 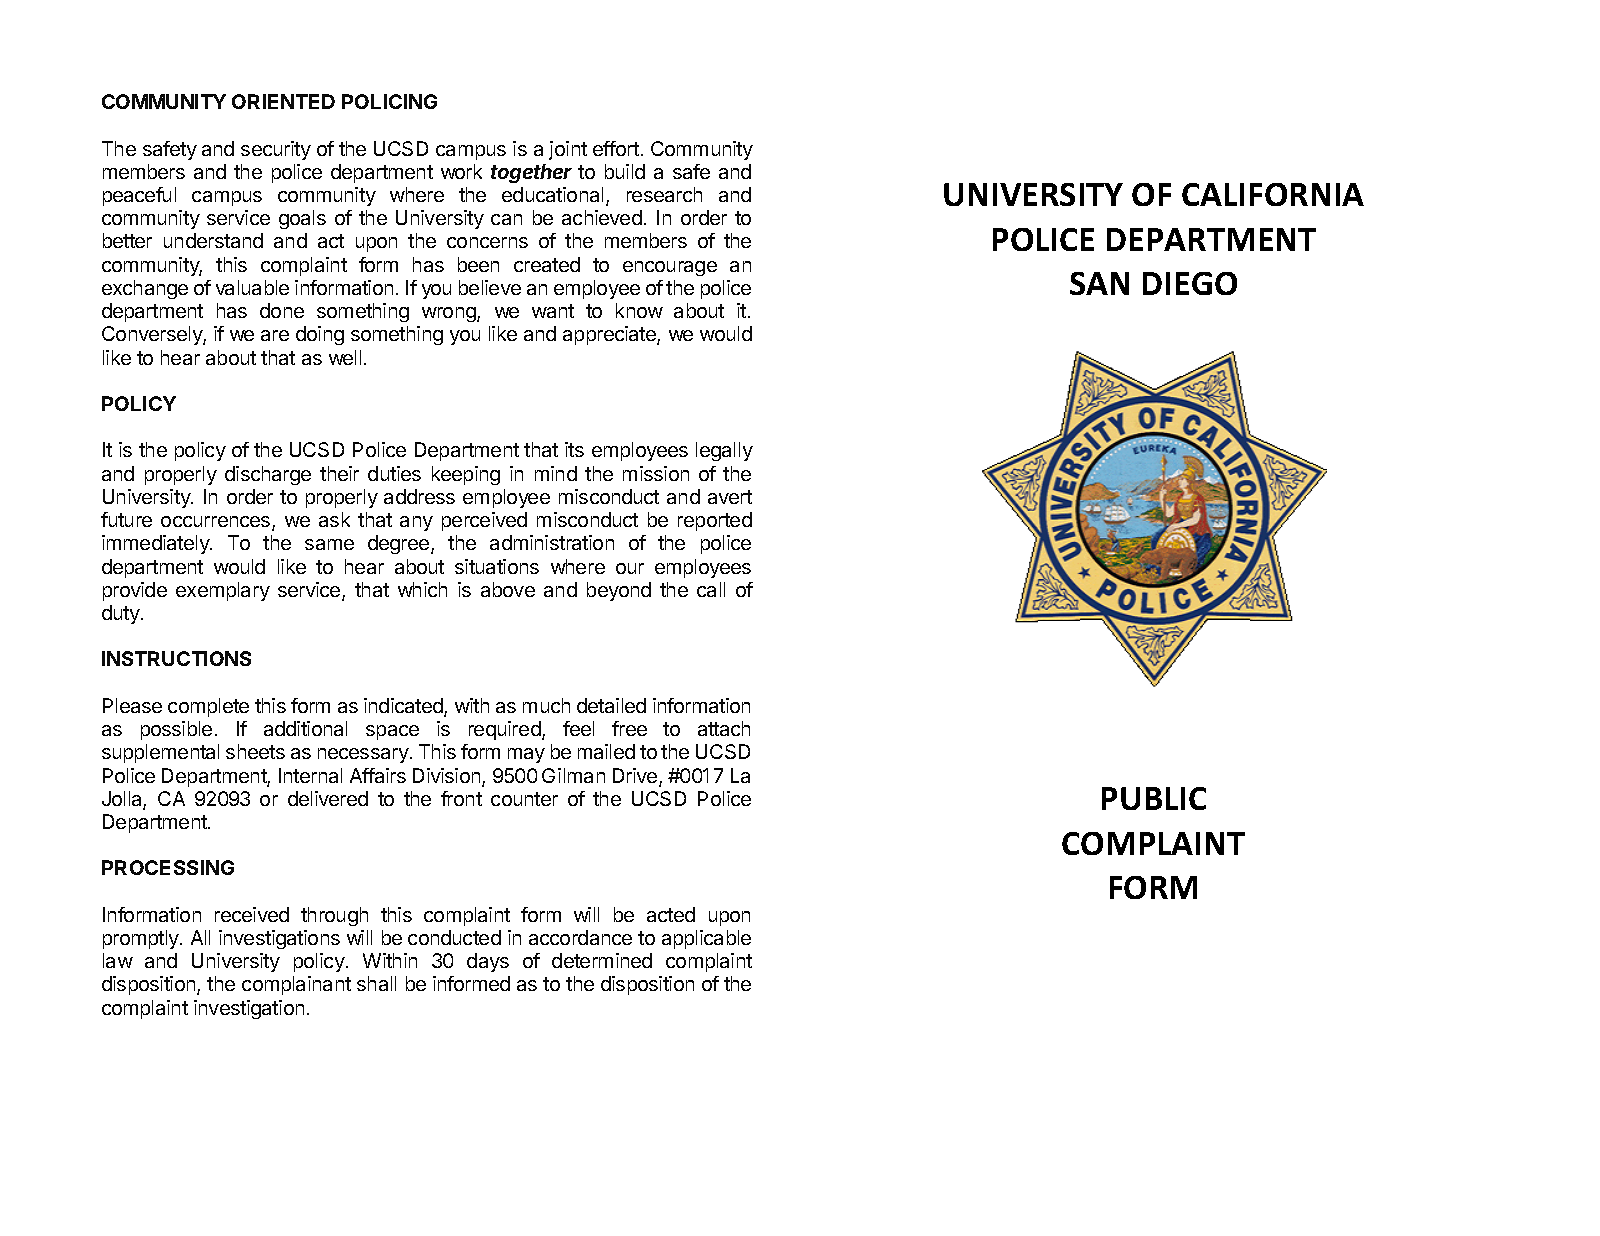 I want to click on legally, so click(x=724, y=451).
